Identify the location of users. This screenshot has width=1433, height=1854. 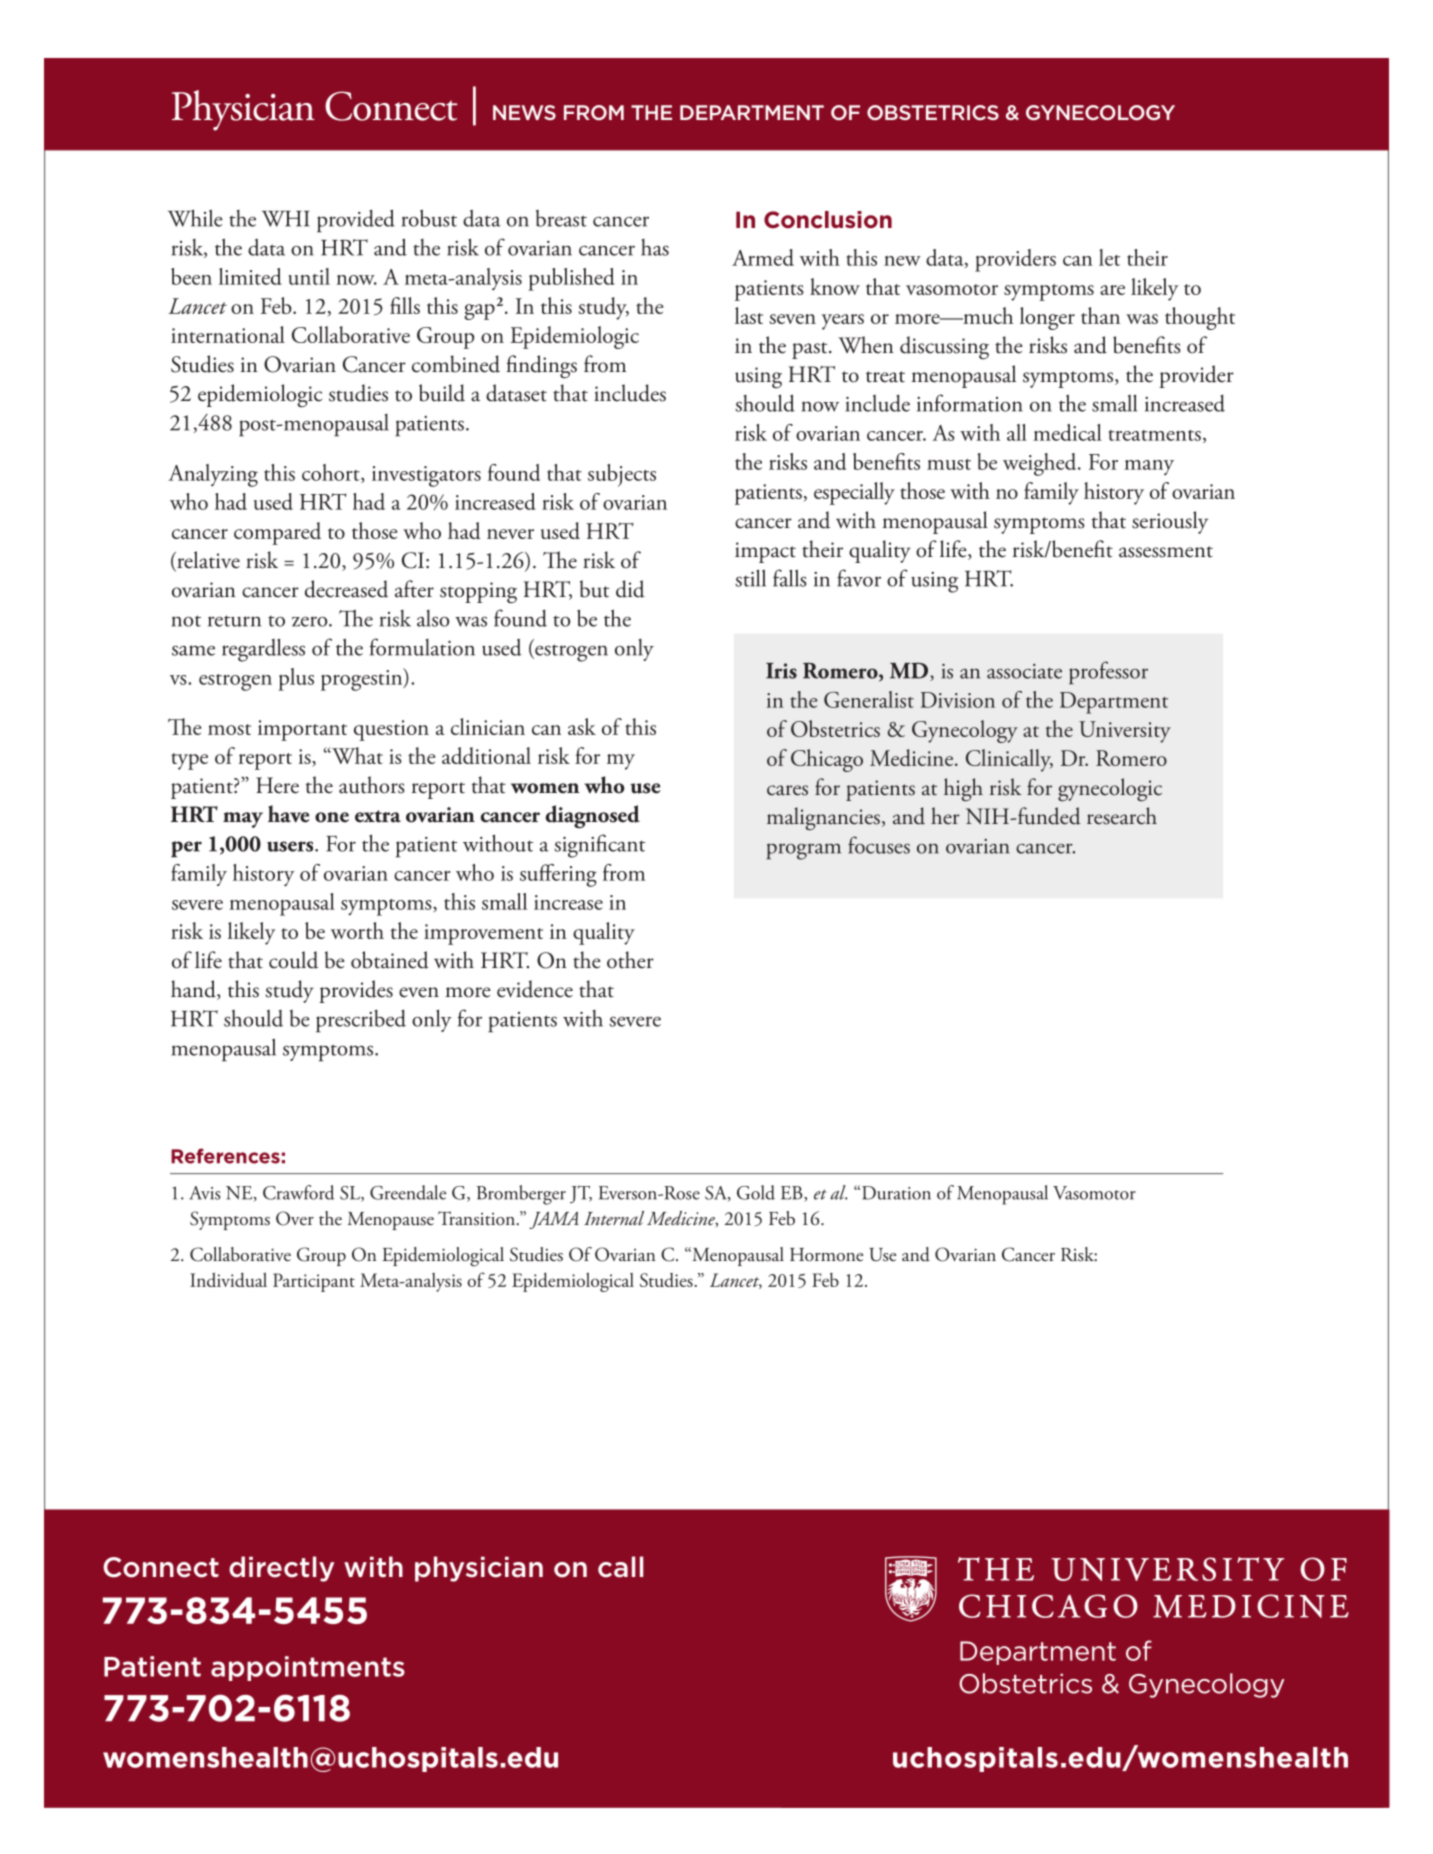
(291, 846).
